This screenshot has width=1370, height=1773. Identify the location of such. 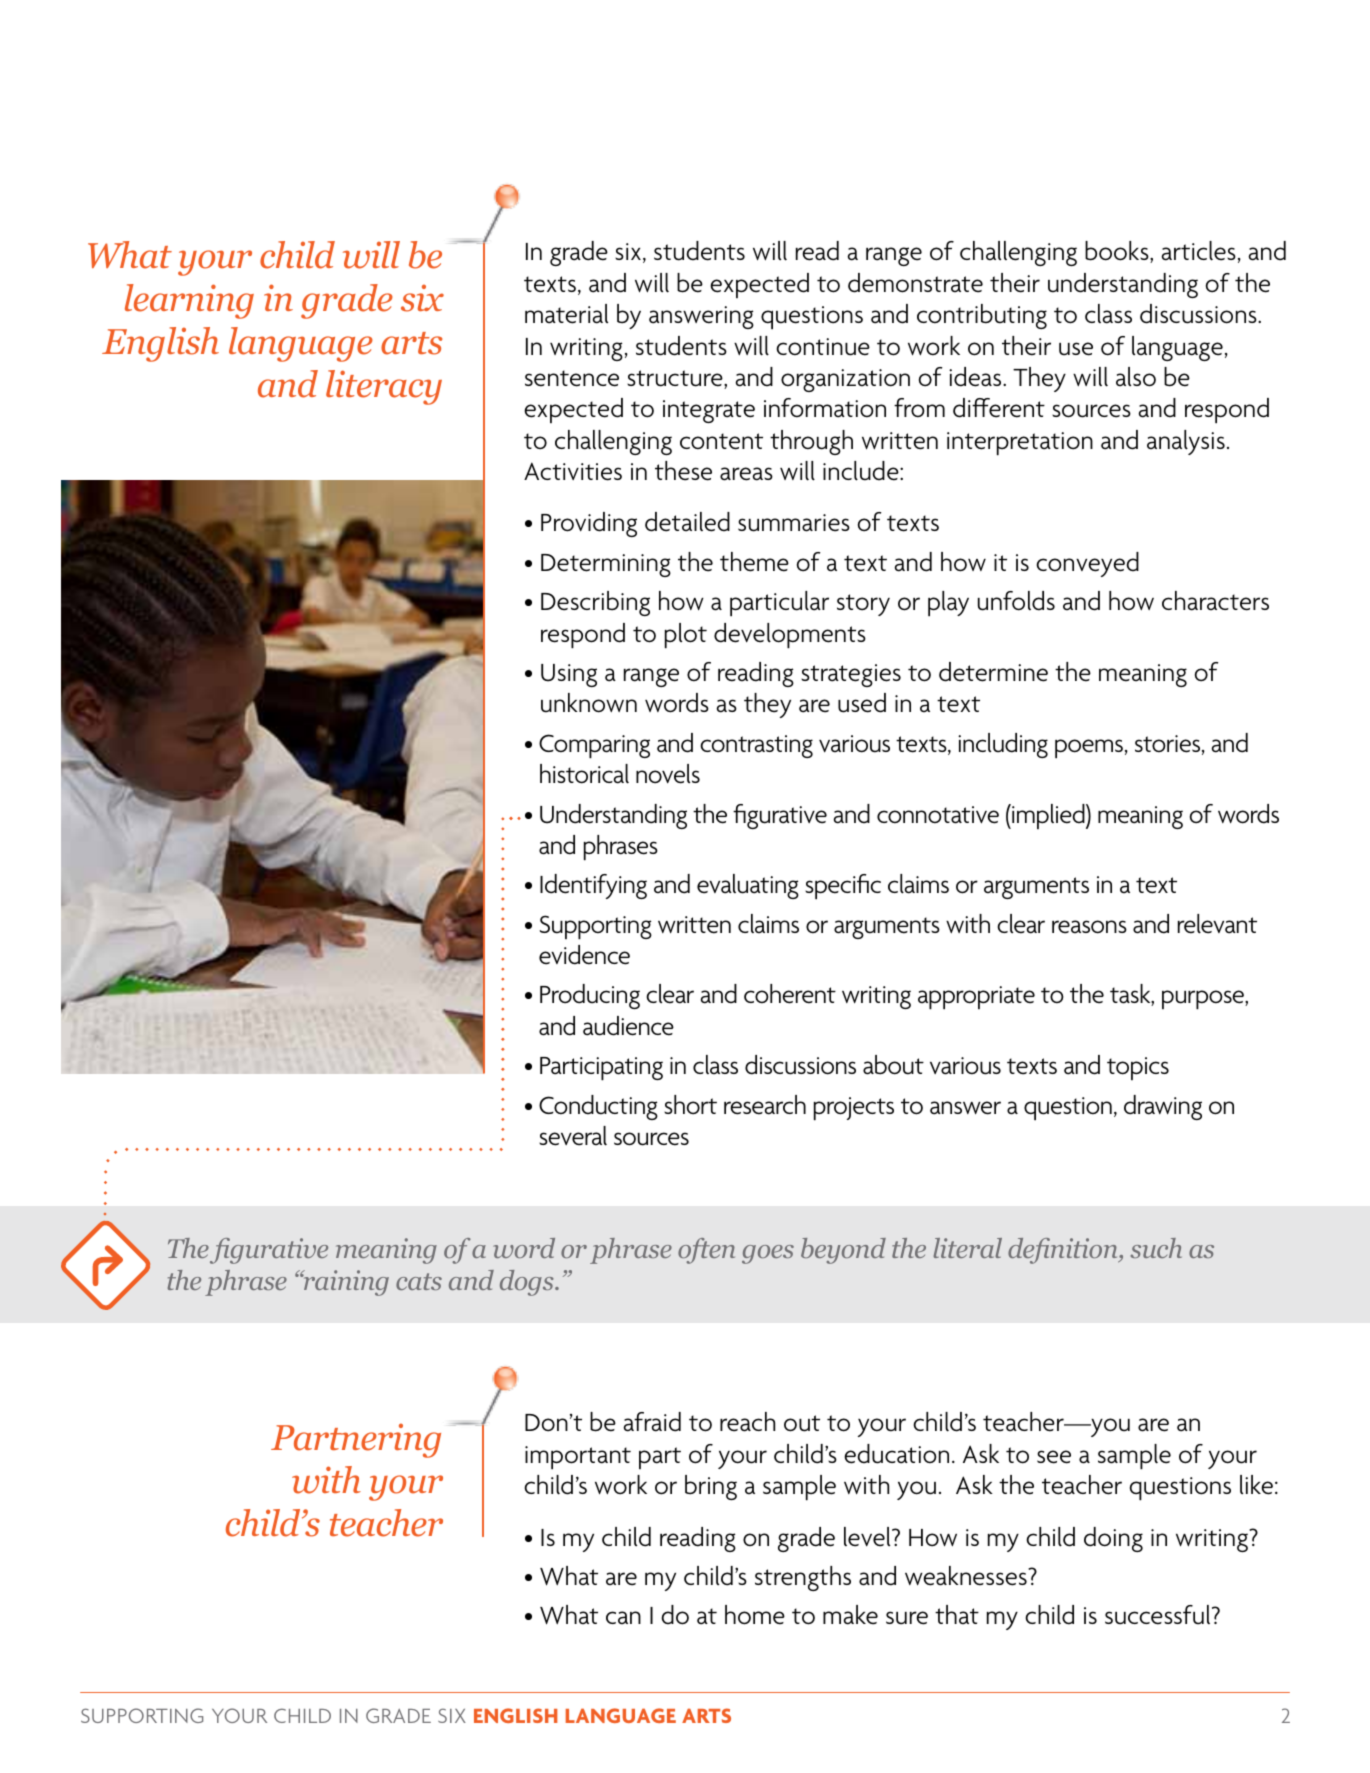
(1156, 1248).
